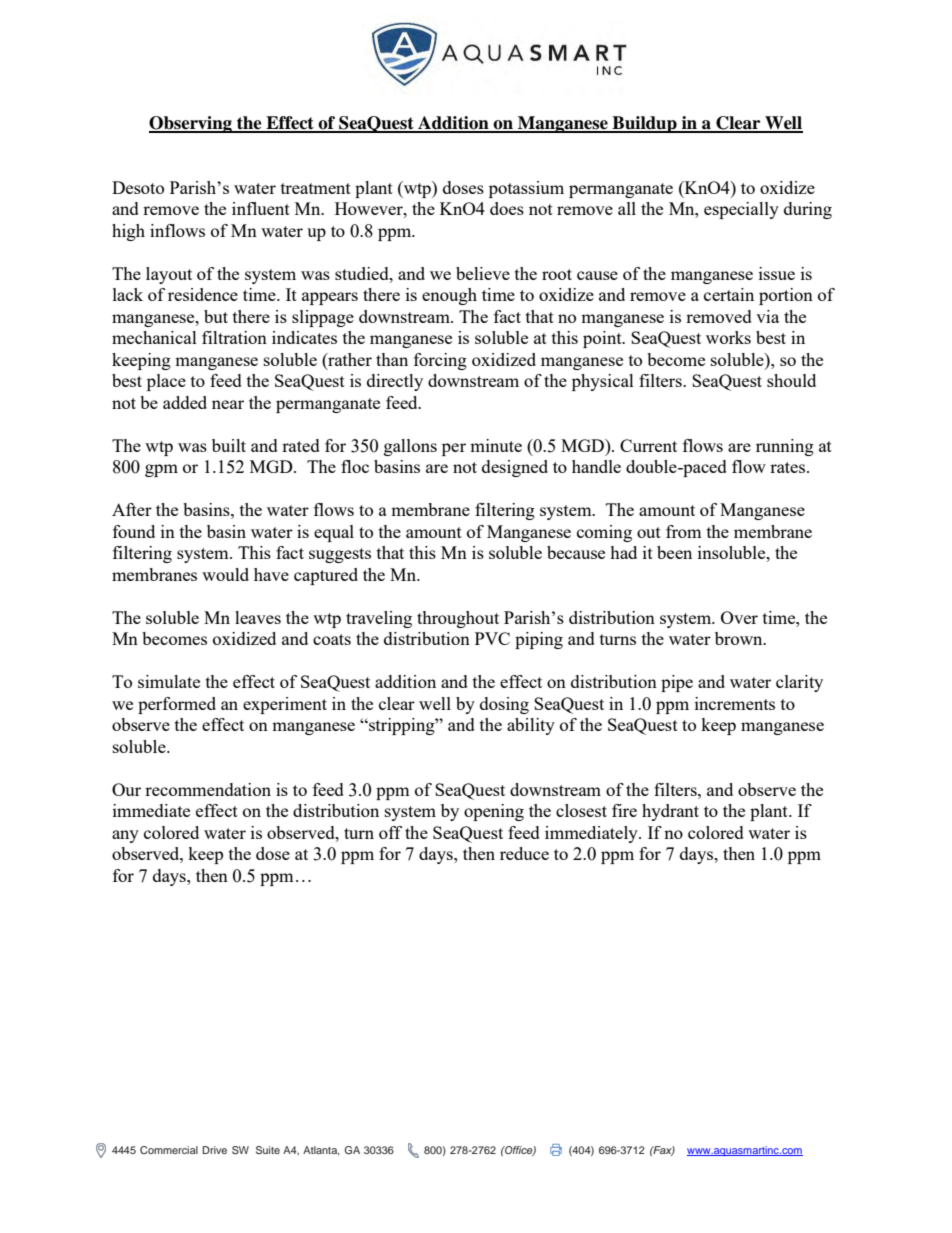 The height and width of the screenshot is (1233, 952). Describe the element at coordinates (492, 638) in the screenshot. I see `PVC` at that location.
